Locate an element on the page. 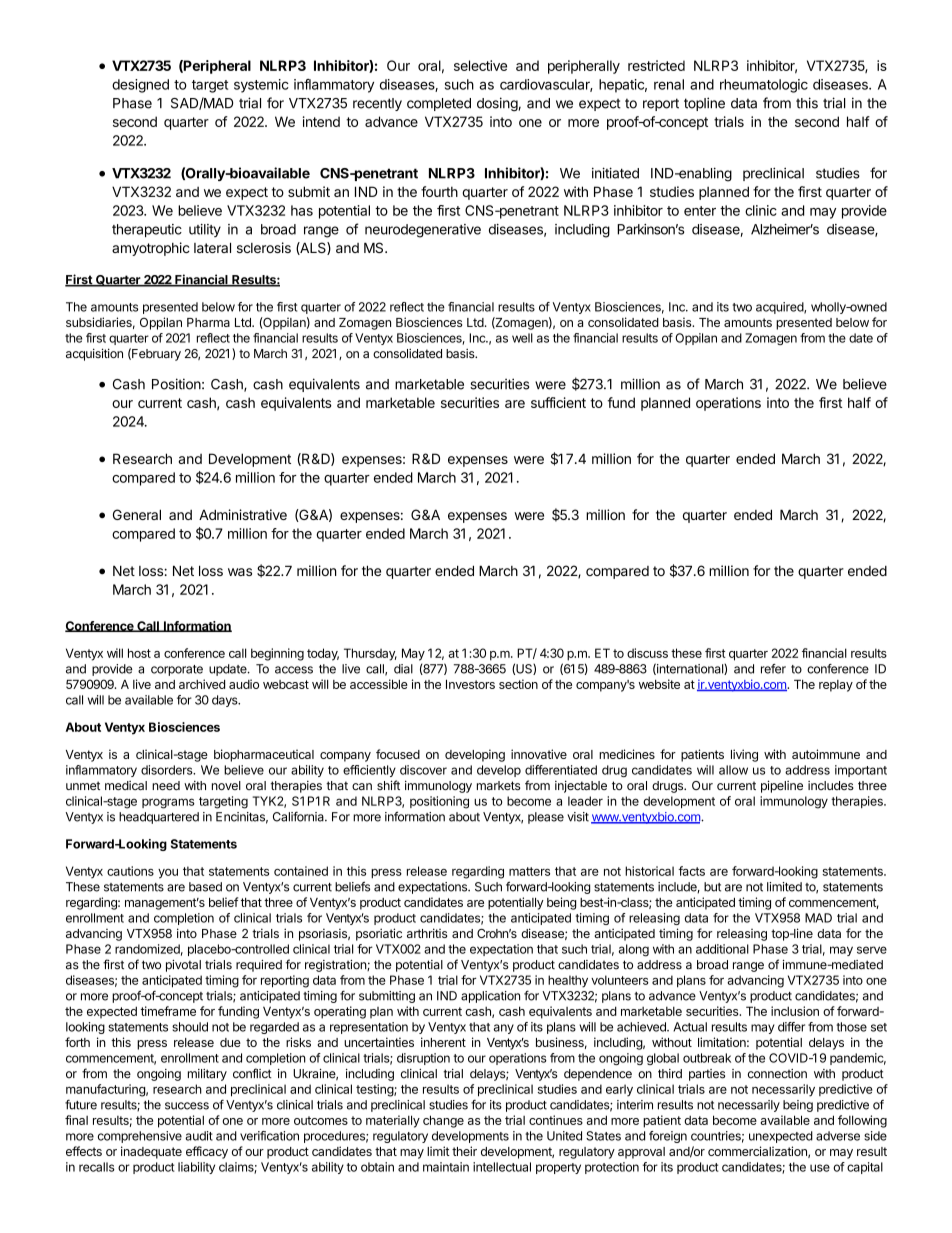 This image has width=952, height=1233. audit is located at coordinates (199, 1136).
